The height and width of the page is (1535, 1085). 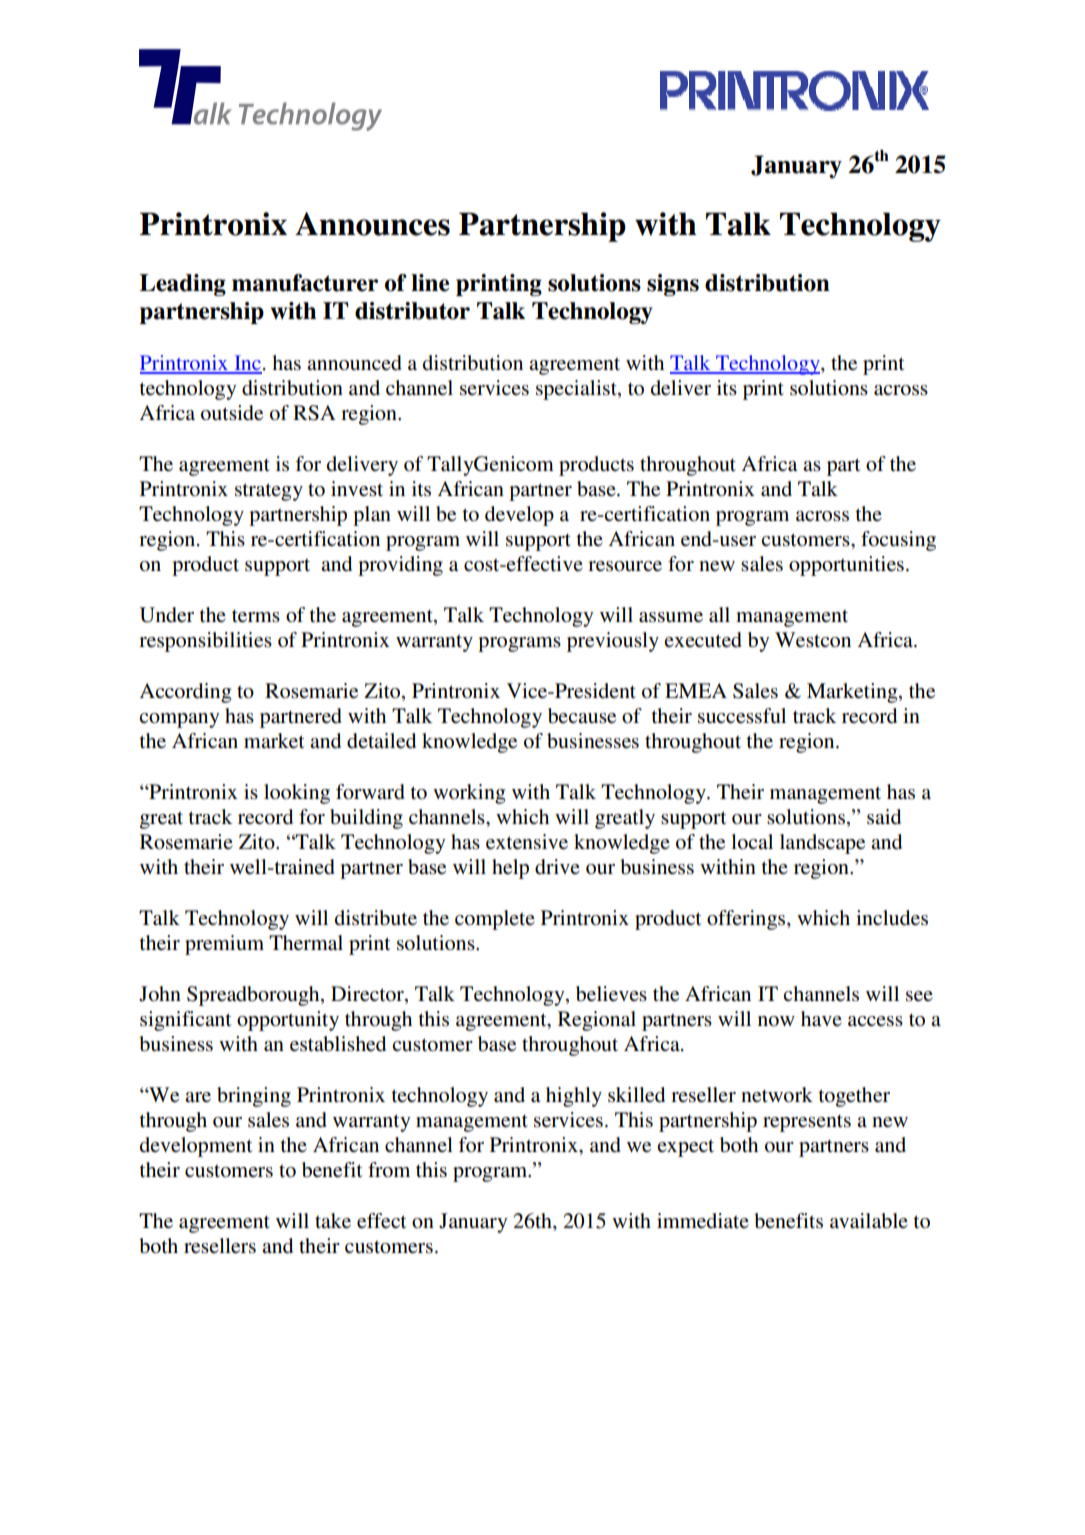 I want to click on available, so click(x=869, y=1221).
